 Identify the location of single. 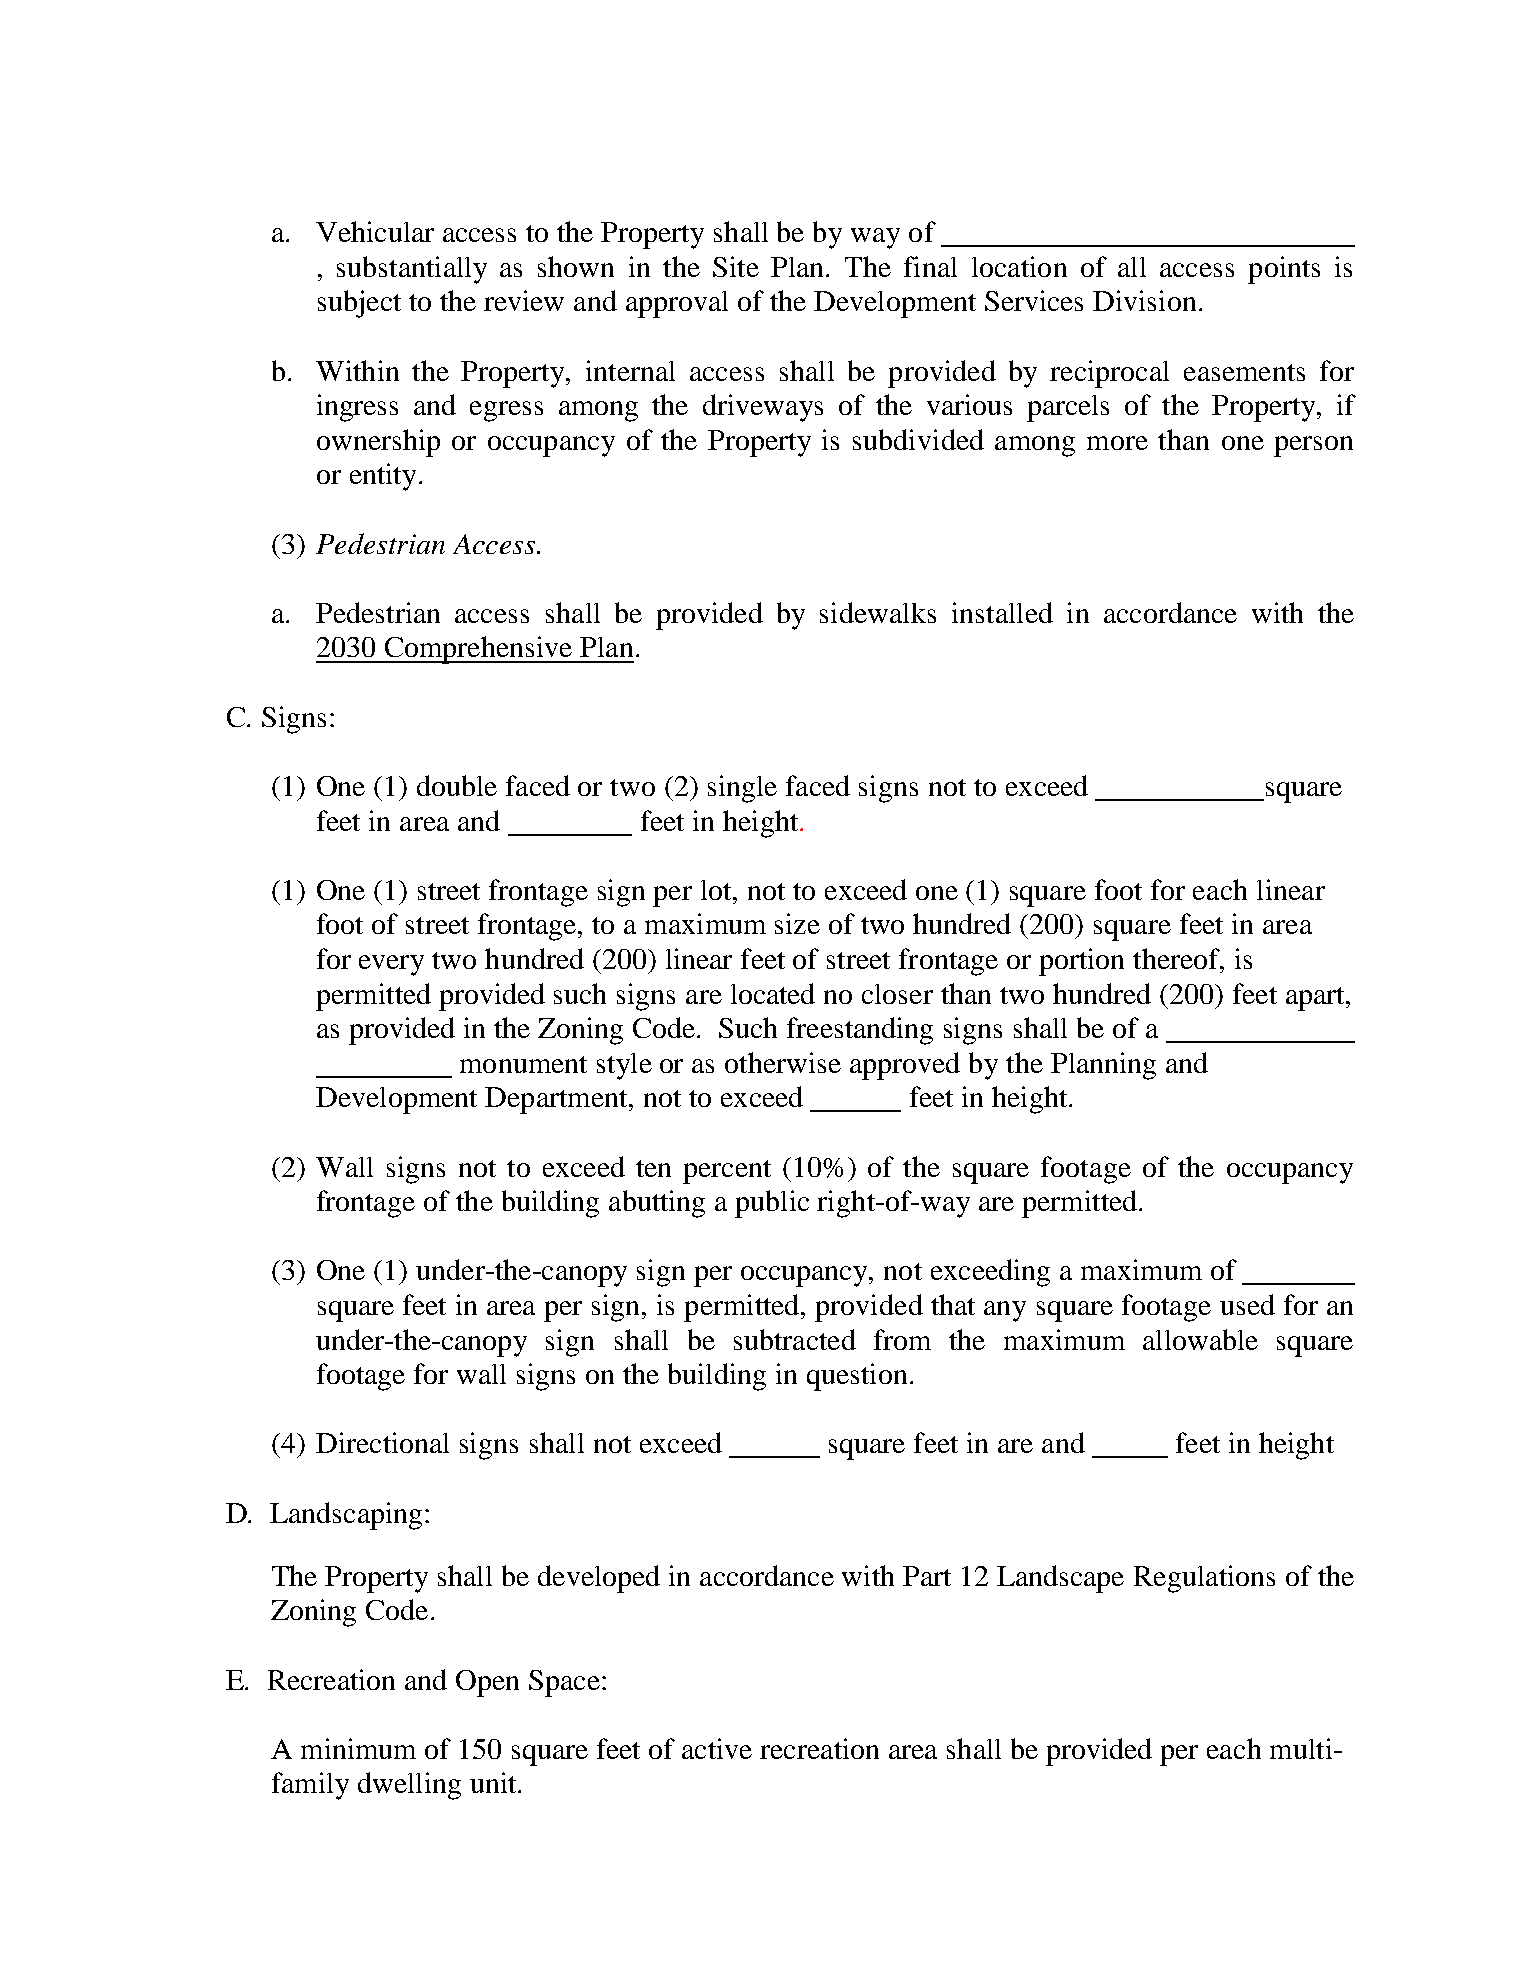
(742, 789).
